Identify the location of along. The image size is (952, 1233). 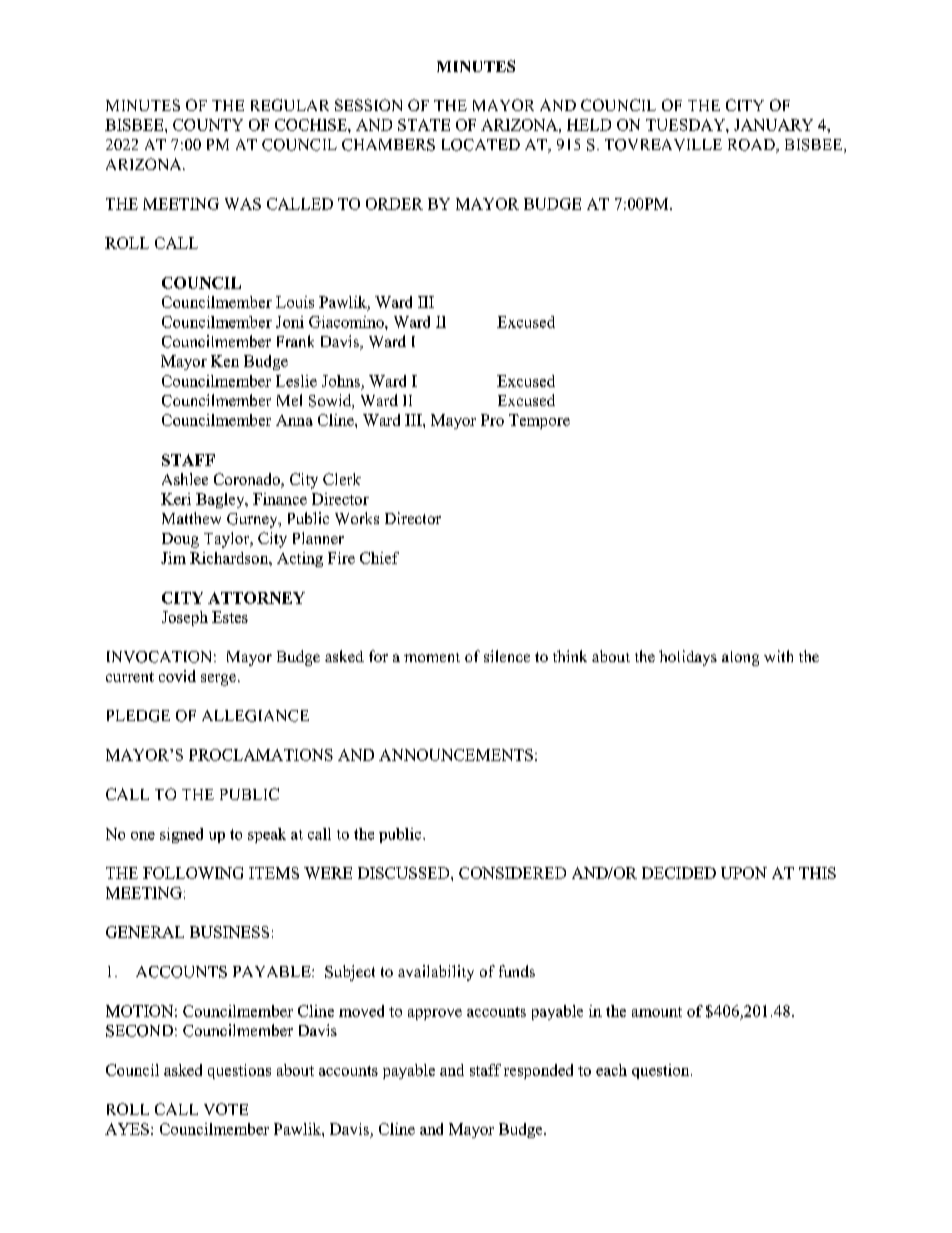
(740, 658).
